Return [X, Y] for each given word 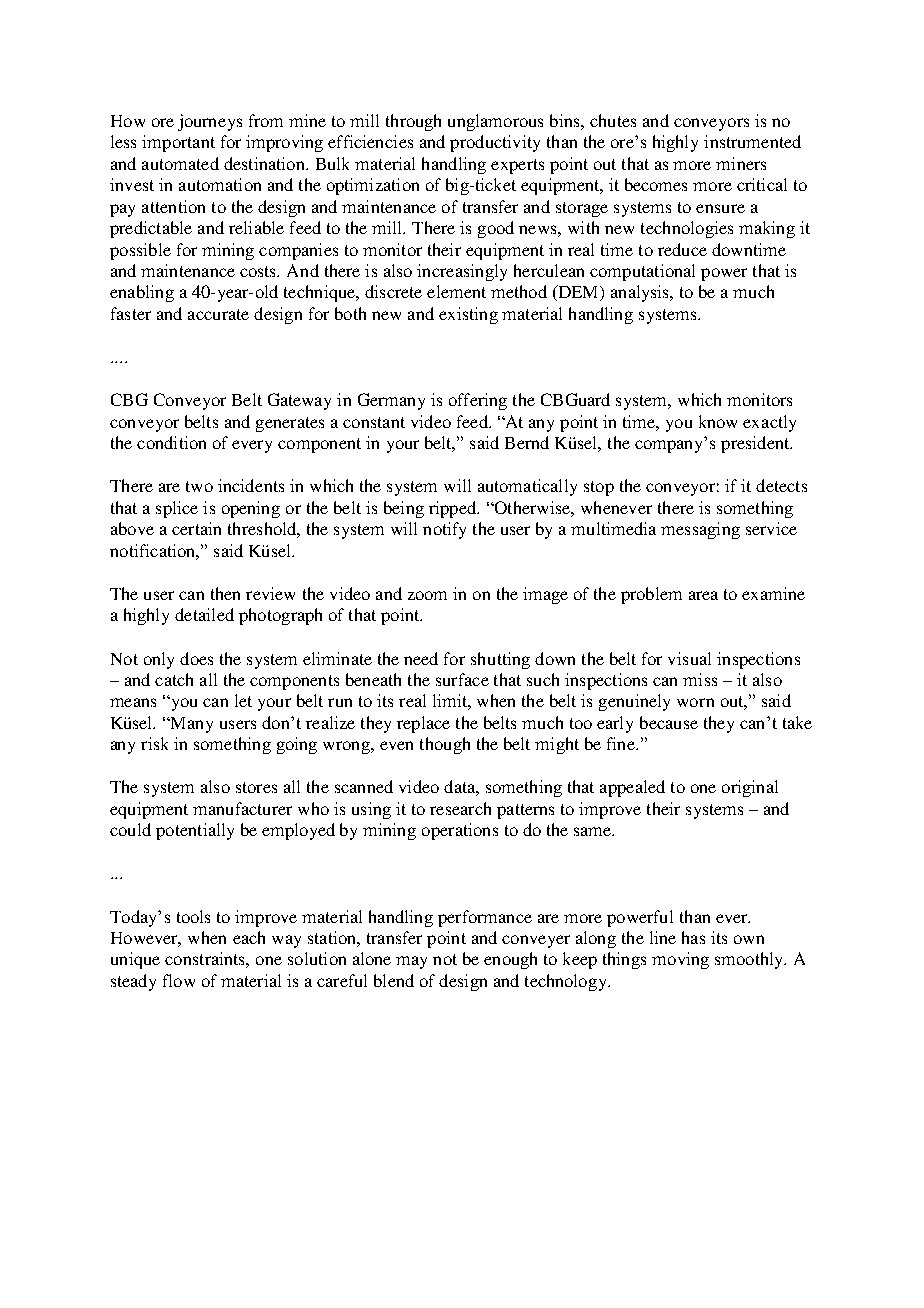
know [718, 421]
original [750, 788]
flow [179, 980]
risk [154, 743]
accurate [218, 314]
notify [444, 530]
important [178, 143]
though [445, 745]
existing [468, 315]
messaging [700, 530]
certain [196, 528]
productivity [495, 143]
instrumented [752, 141]
